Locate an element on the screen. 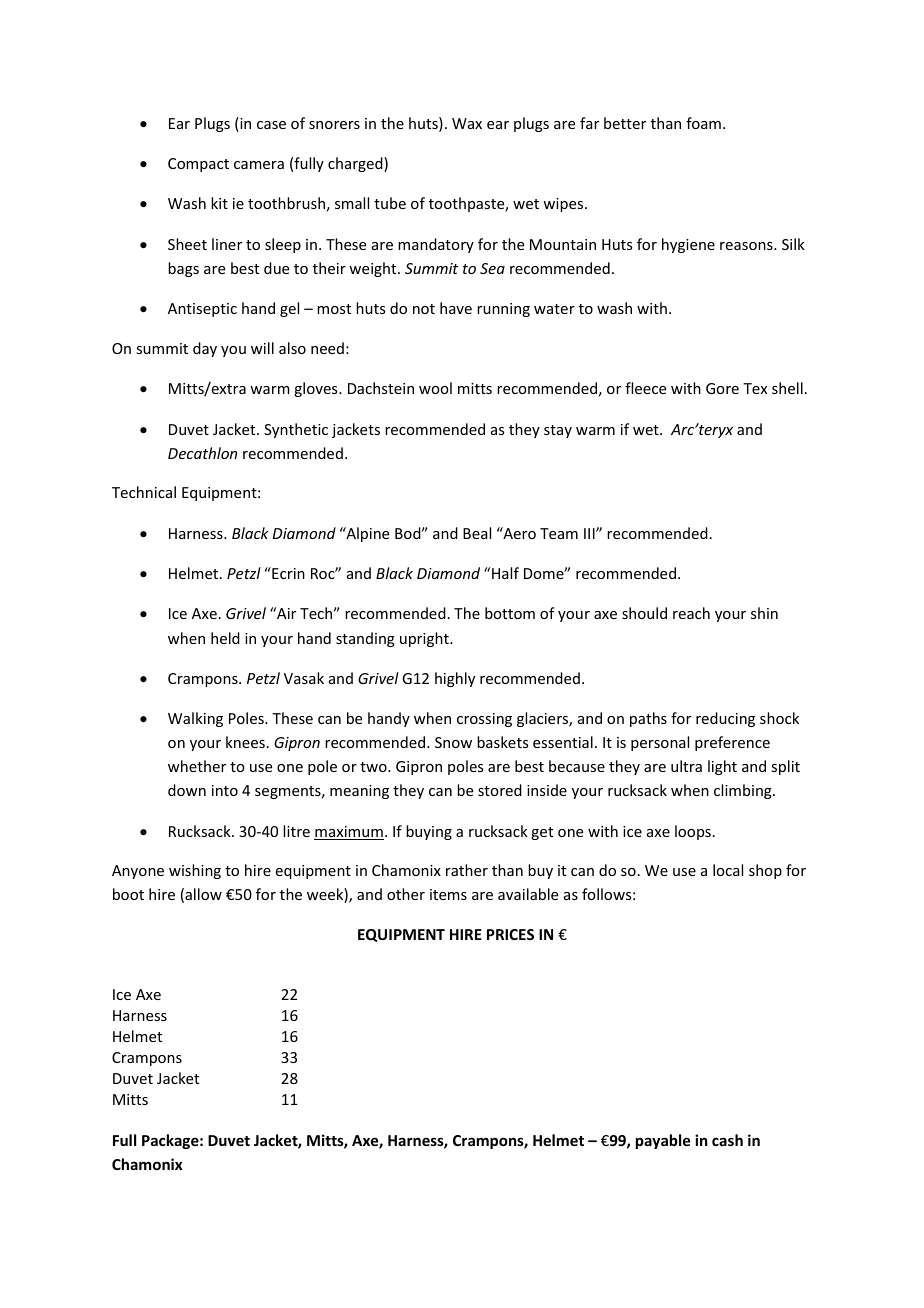  Compact is located at coordinates (198, 165).
